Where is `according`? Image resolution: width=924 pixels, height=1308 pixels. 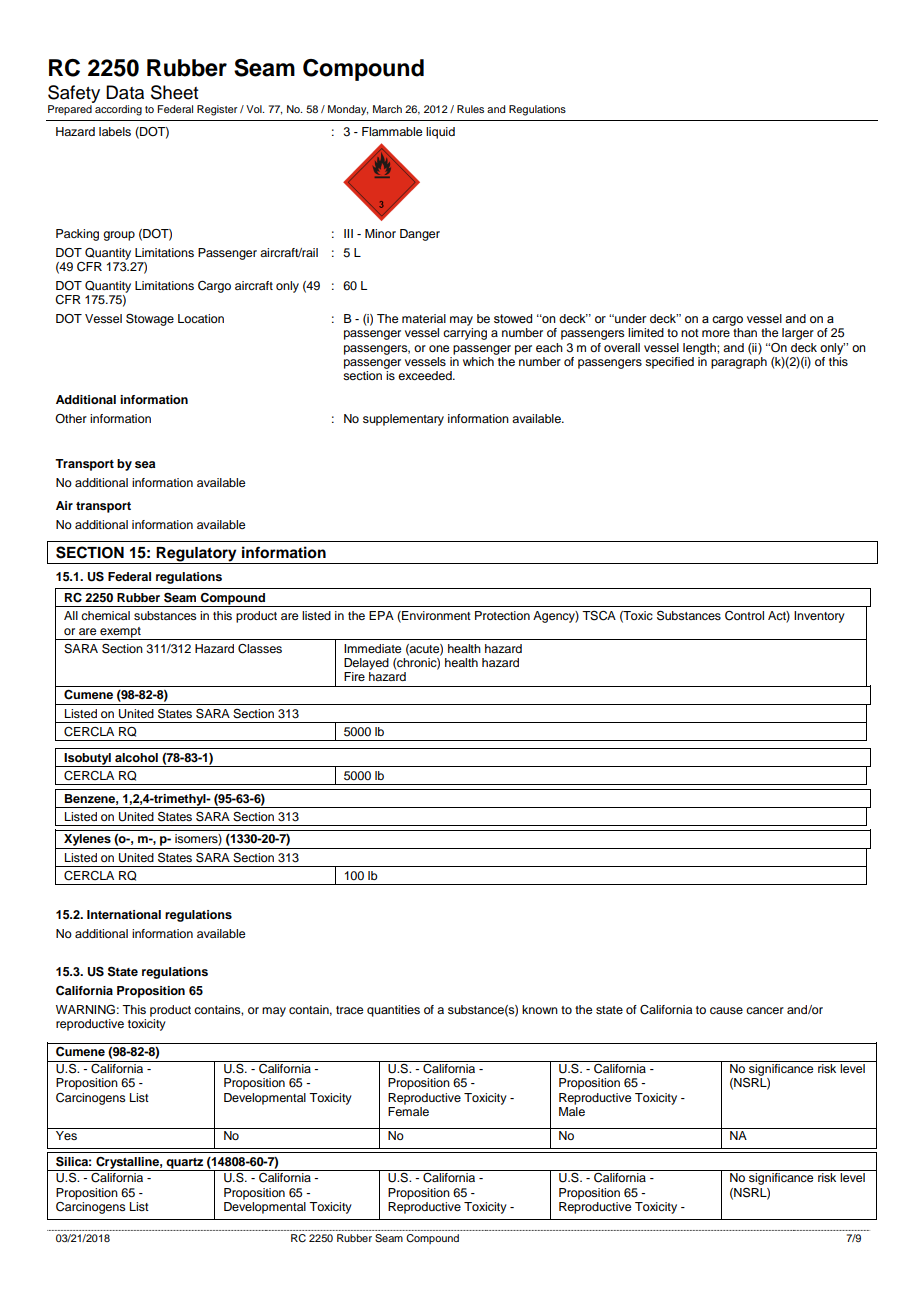
according is located at coordinates (118, 110).
